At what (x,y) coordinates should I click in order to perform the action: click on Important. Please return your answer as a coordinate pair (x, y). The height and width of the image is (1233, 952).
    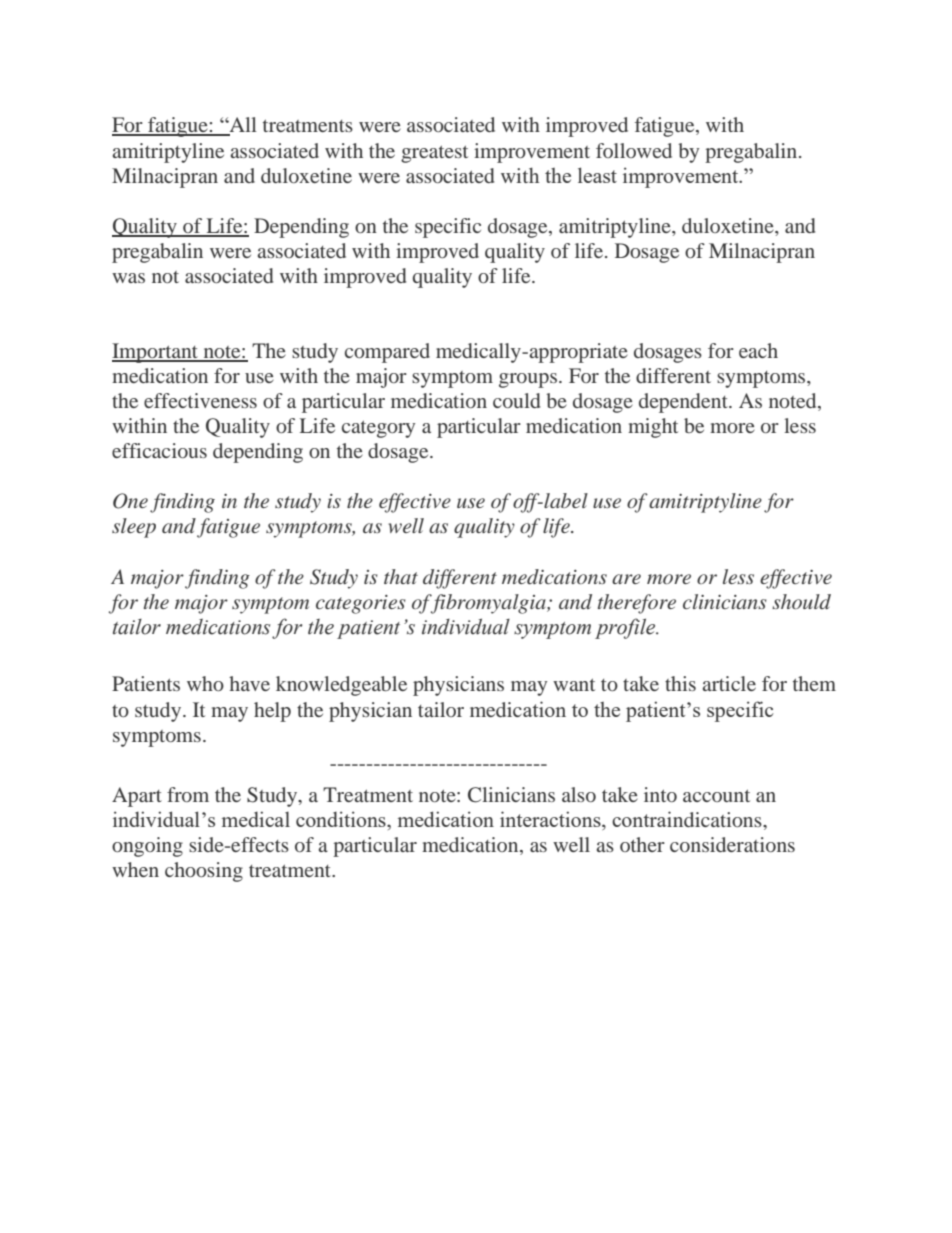
    Looking at the image, I should click on (156, 353).
